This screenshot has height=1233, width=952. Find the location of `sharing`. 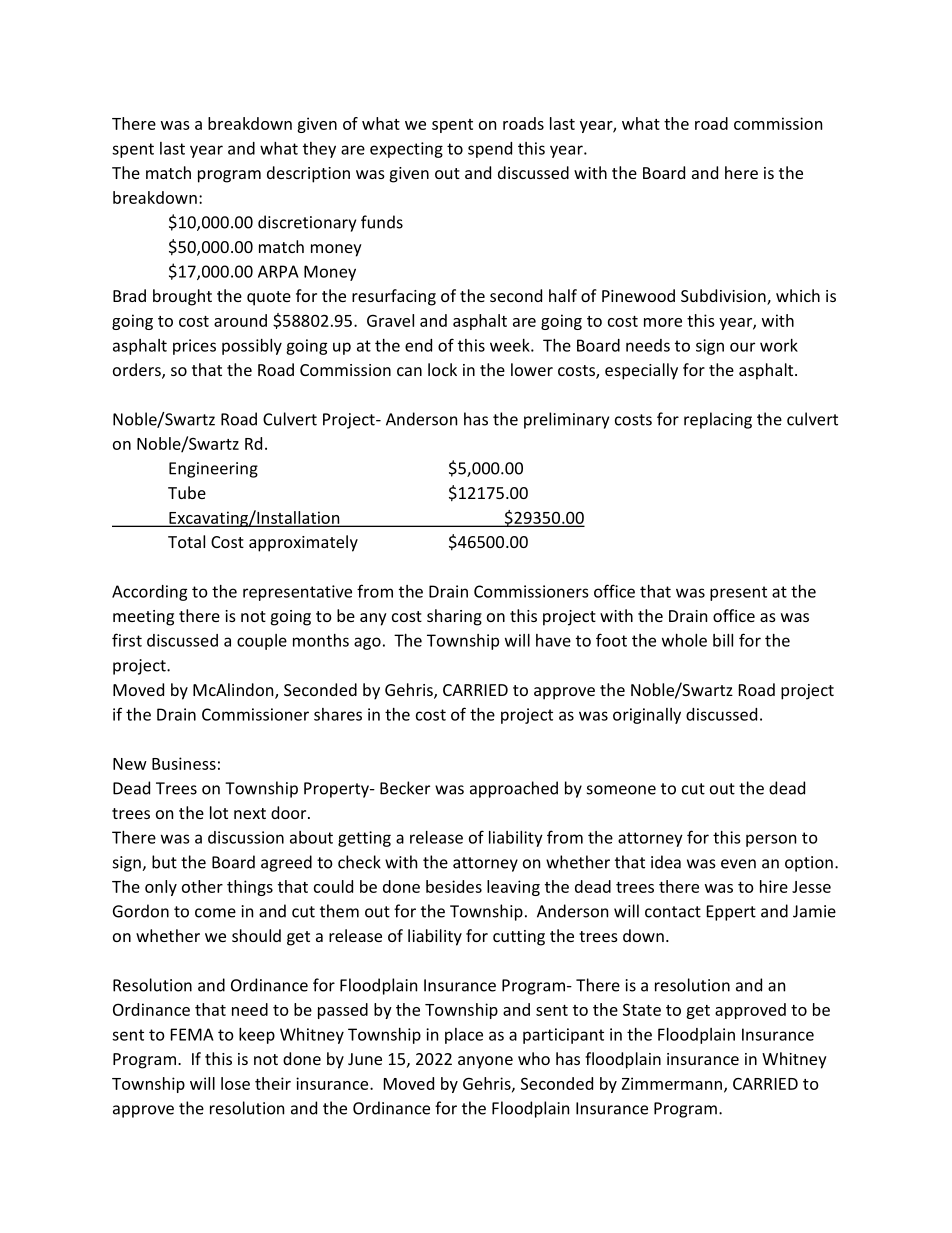

sharing is located at coordinates (454, 617).
